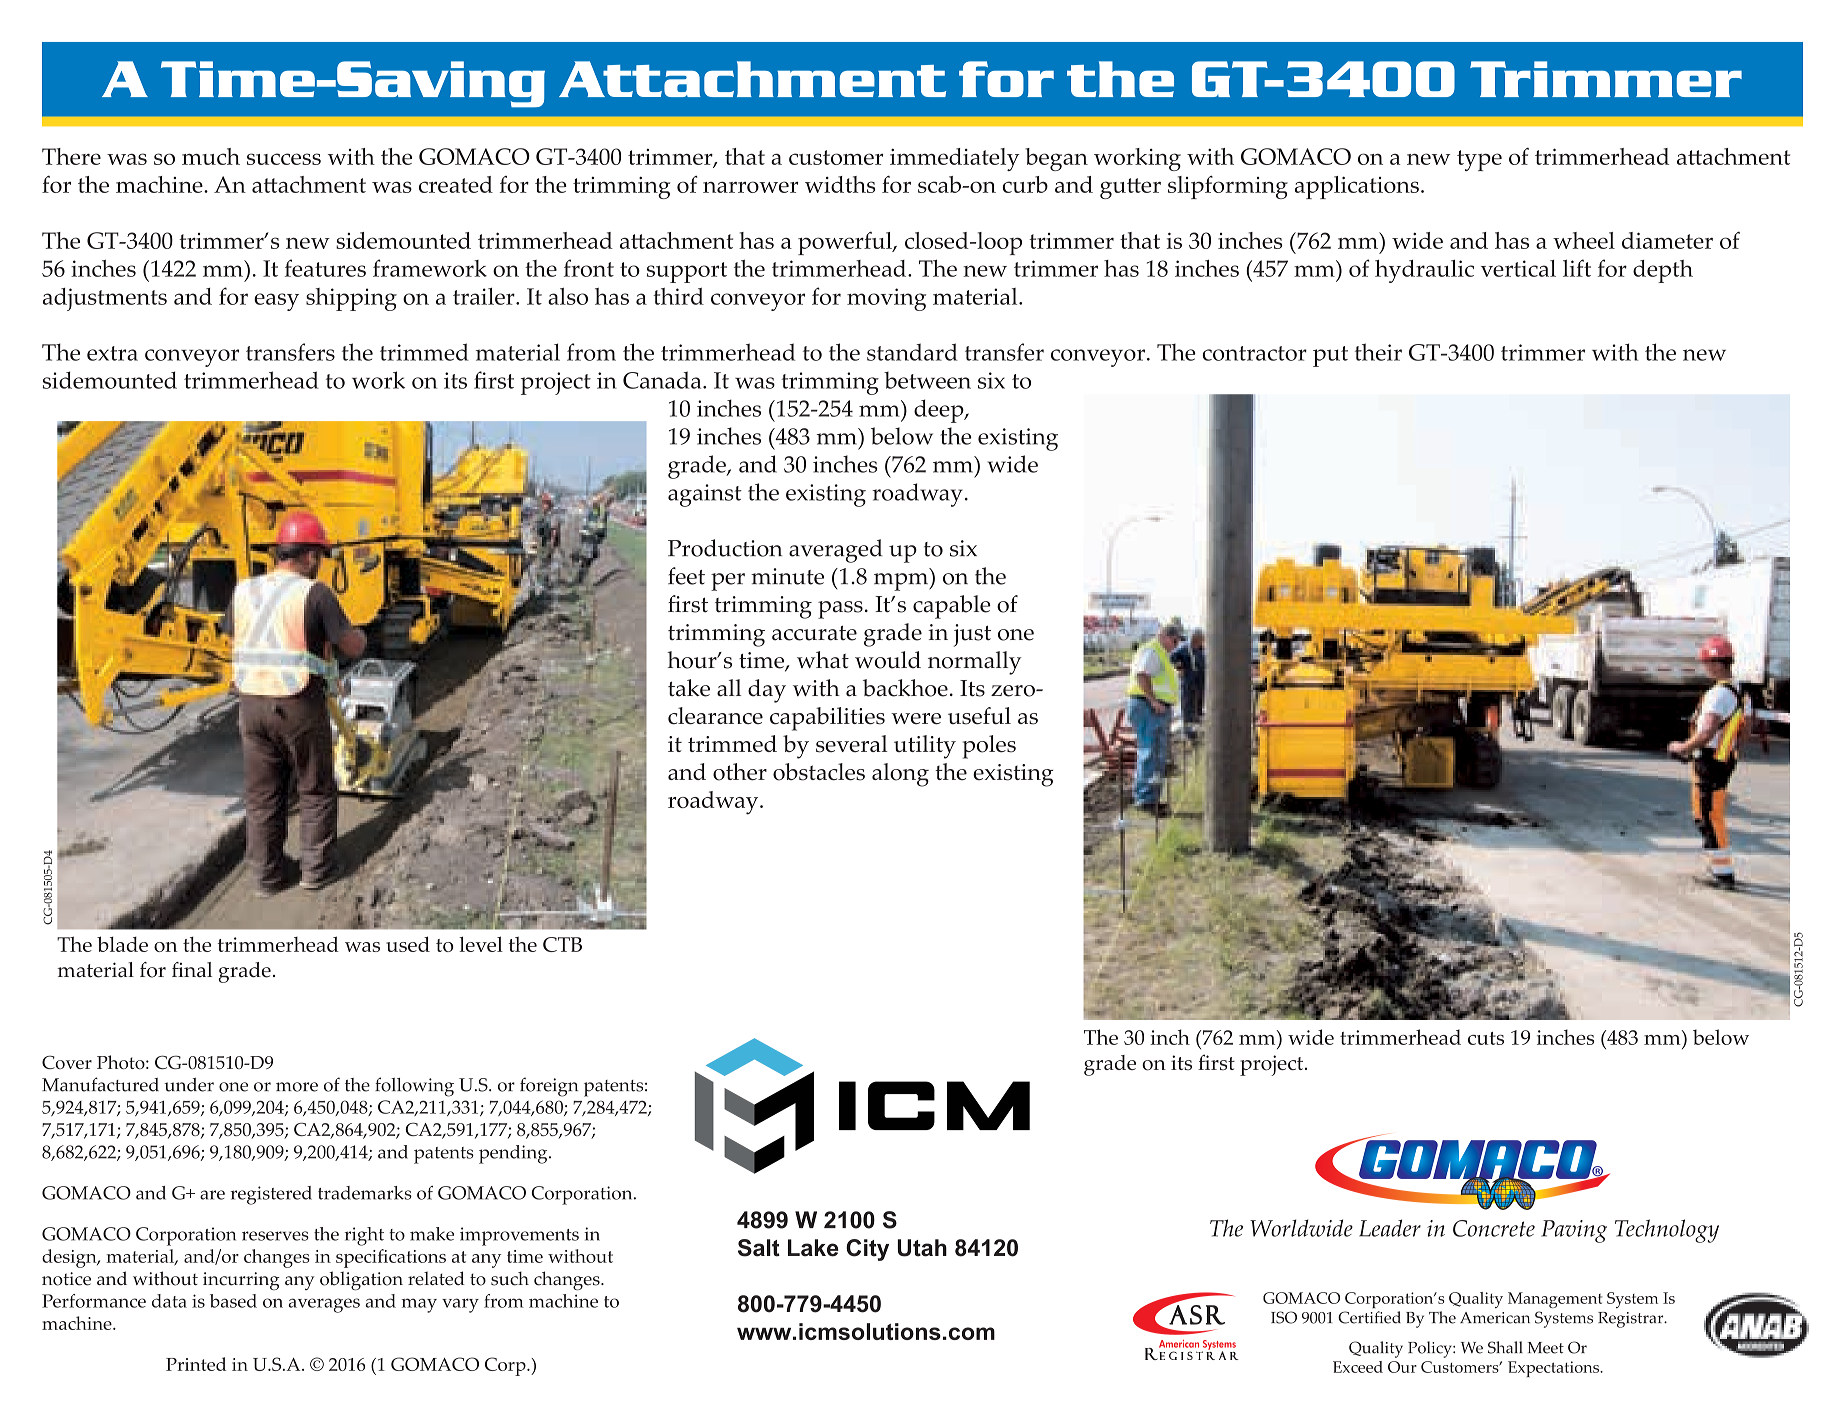 The image size is (1845, 1426). What do you see at coordinates (284, 159) in the screenshot?
I see `success` at bounding box center [284, 159].
